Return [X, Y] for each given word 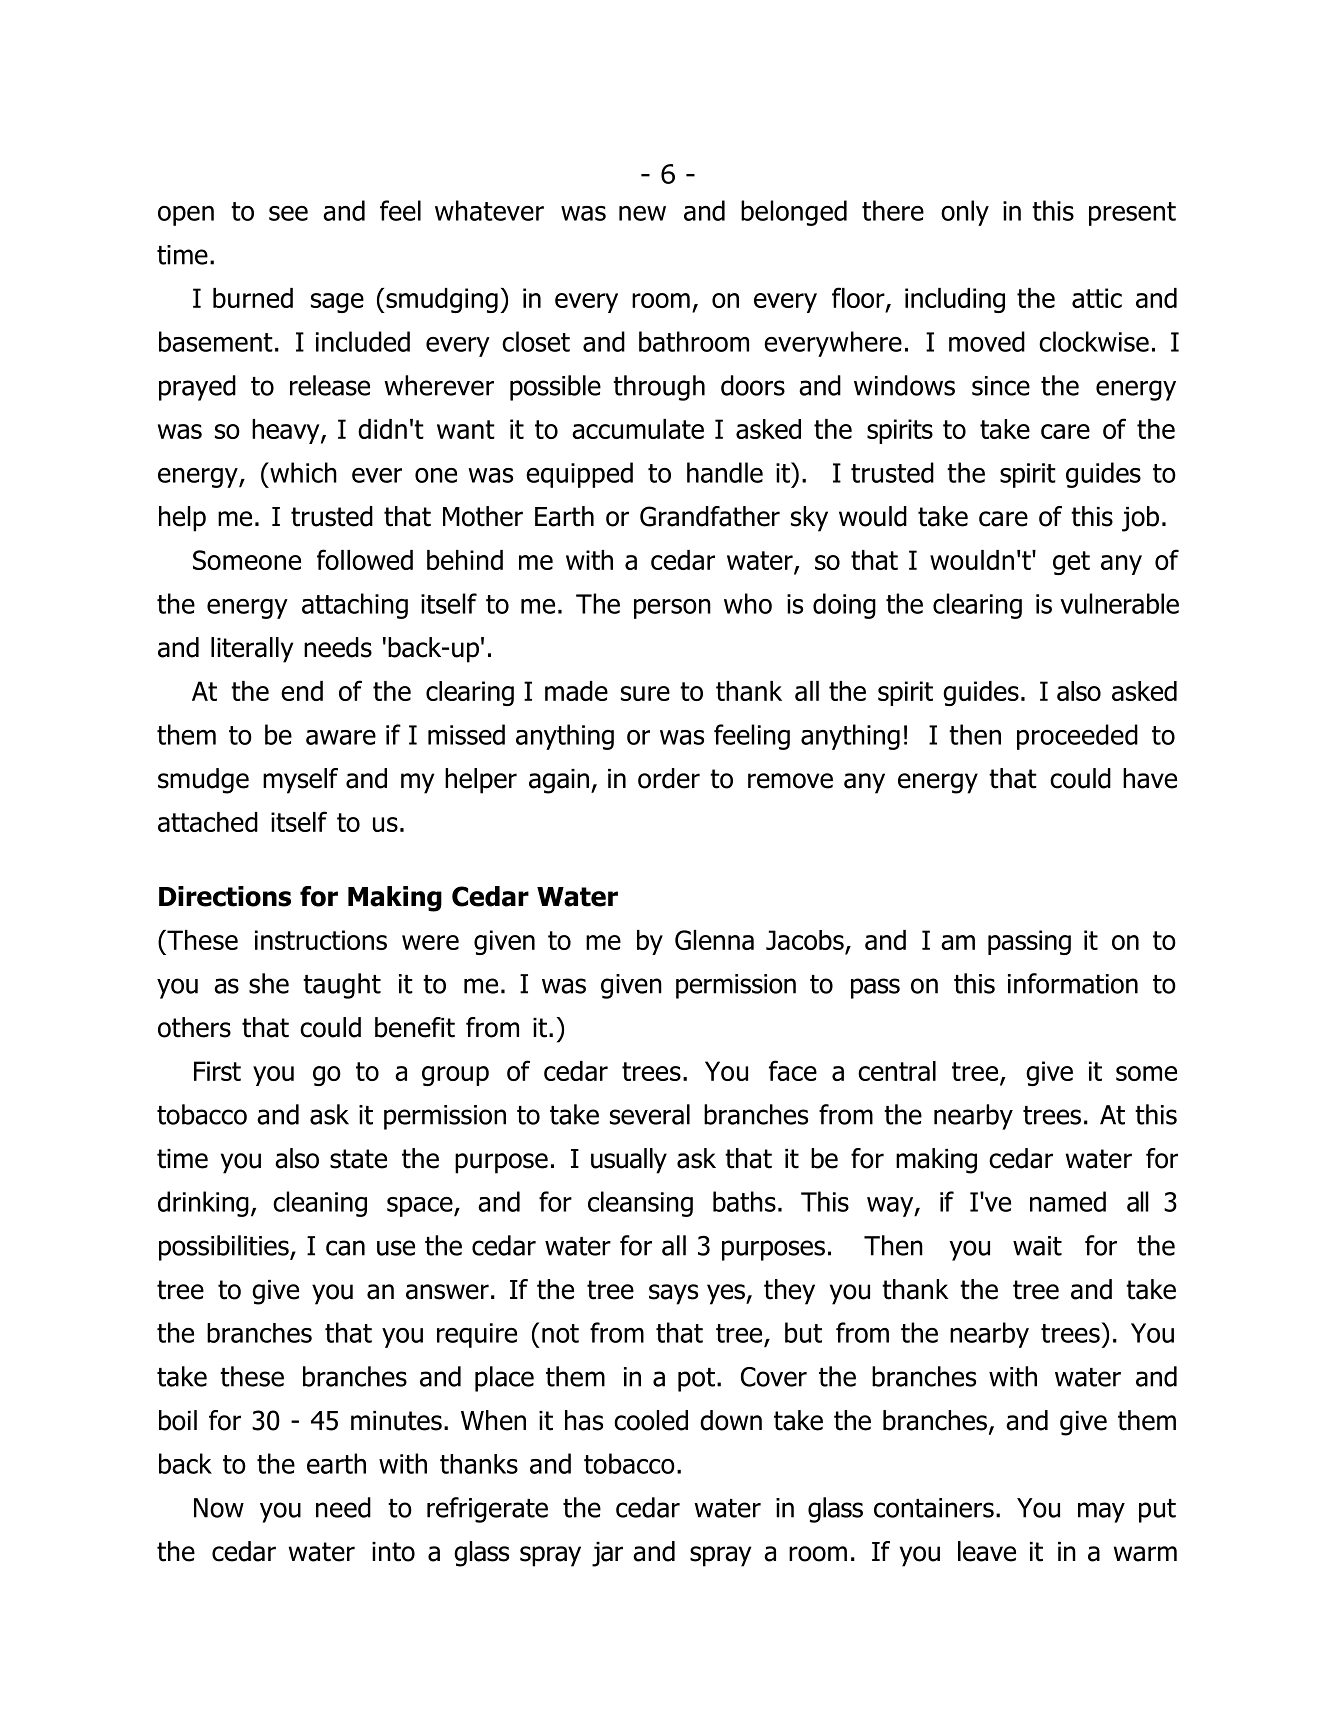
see [288, 213]
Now [219, 1508]
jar [607, 1554]
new [642, 213]
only [965, 213]
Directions [225, 896]
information [1073, 983]
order [669, 778]
